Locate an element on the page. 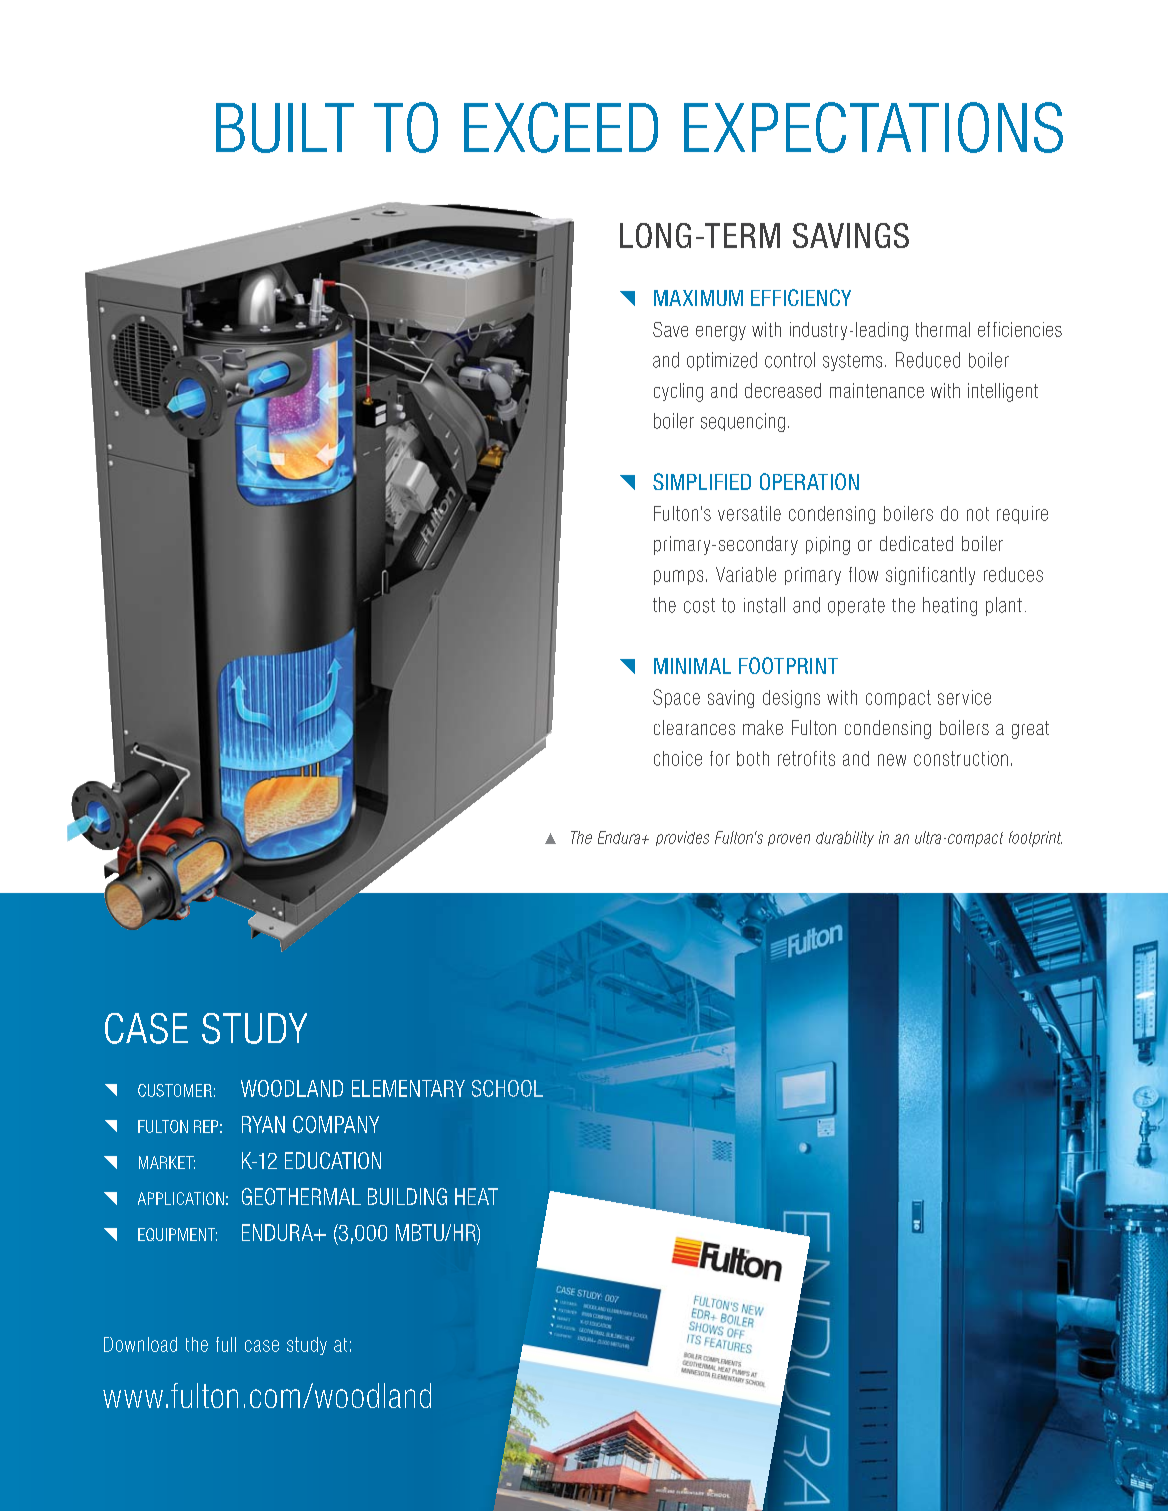 Image resolution: width=1168 pixels, height=1511 pixels. new is located at coordinates (892, 760).
